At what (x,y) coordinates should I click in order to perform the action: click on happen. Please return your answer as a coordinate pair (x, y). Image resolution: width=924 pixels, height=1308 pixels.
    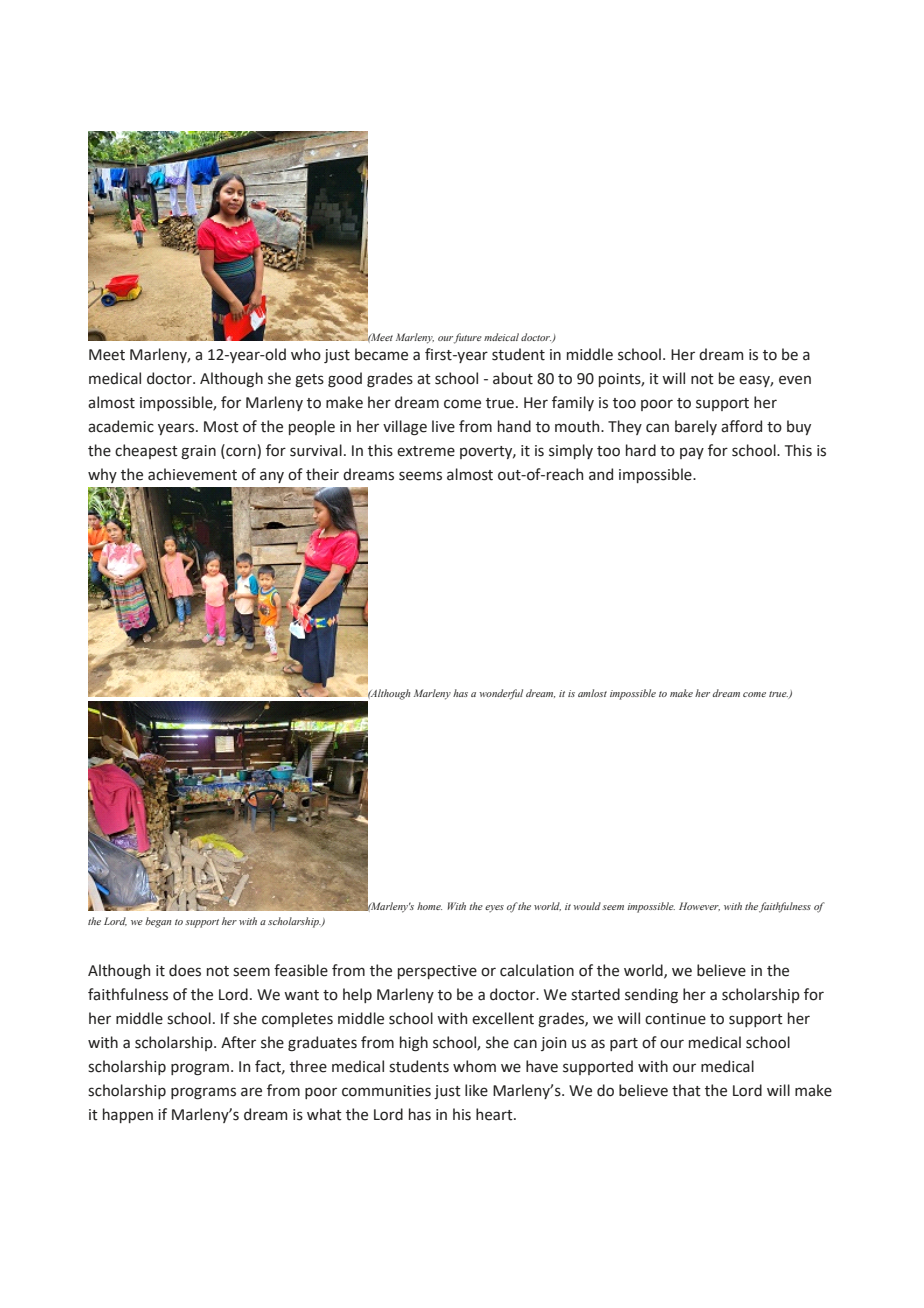
    Looking at the image, I should click on (128, 1115).
